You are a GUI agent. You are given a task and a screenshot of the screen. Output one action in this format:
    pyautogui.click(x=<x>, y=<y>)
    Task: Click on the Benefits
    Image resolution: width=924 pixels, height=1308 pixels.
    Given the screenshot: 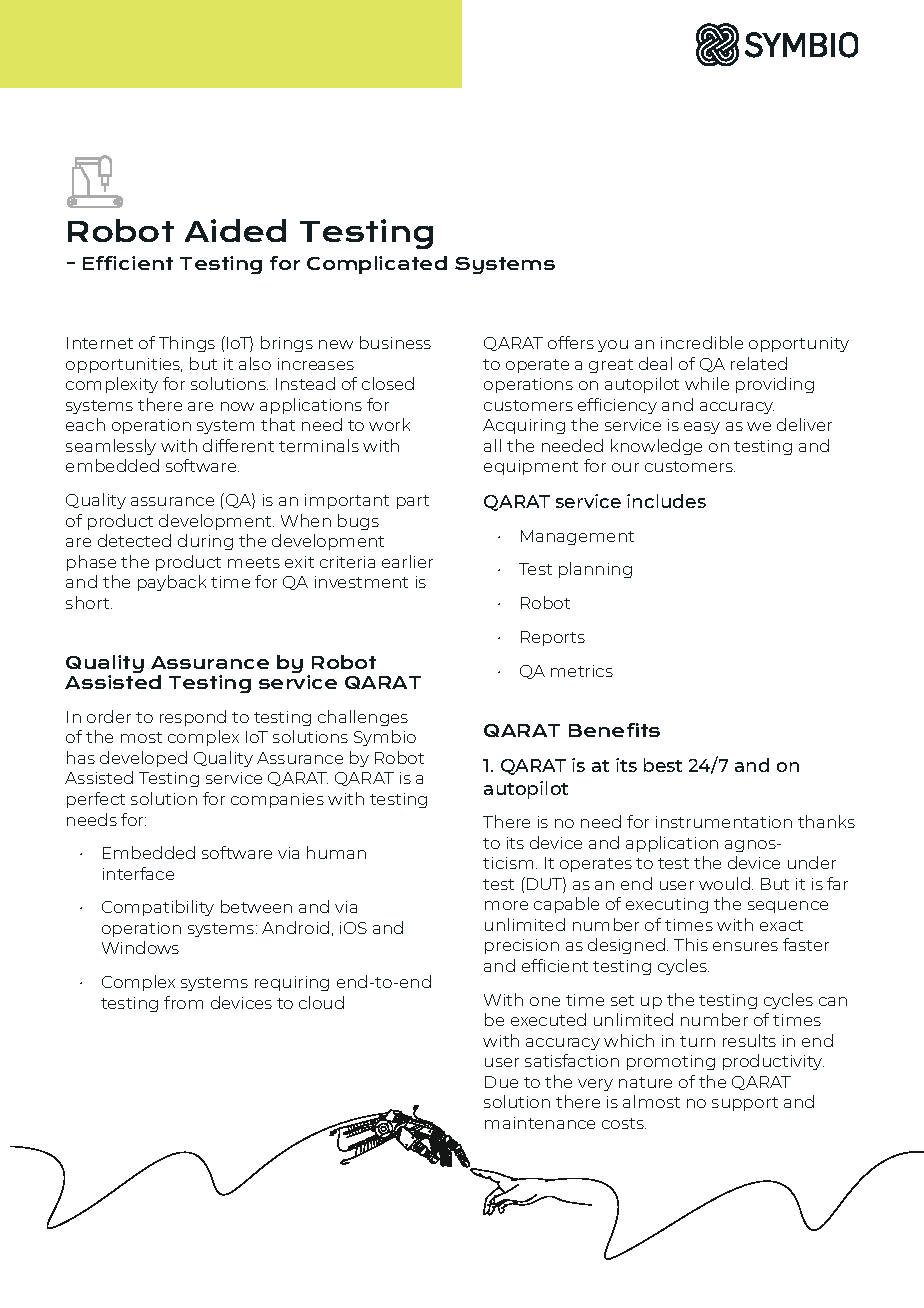 What is the action you would take?
    pyautogui.click(x=614, y=730)
